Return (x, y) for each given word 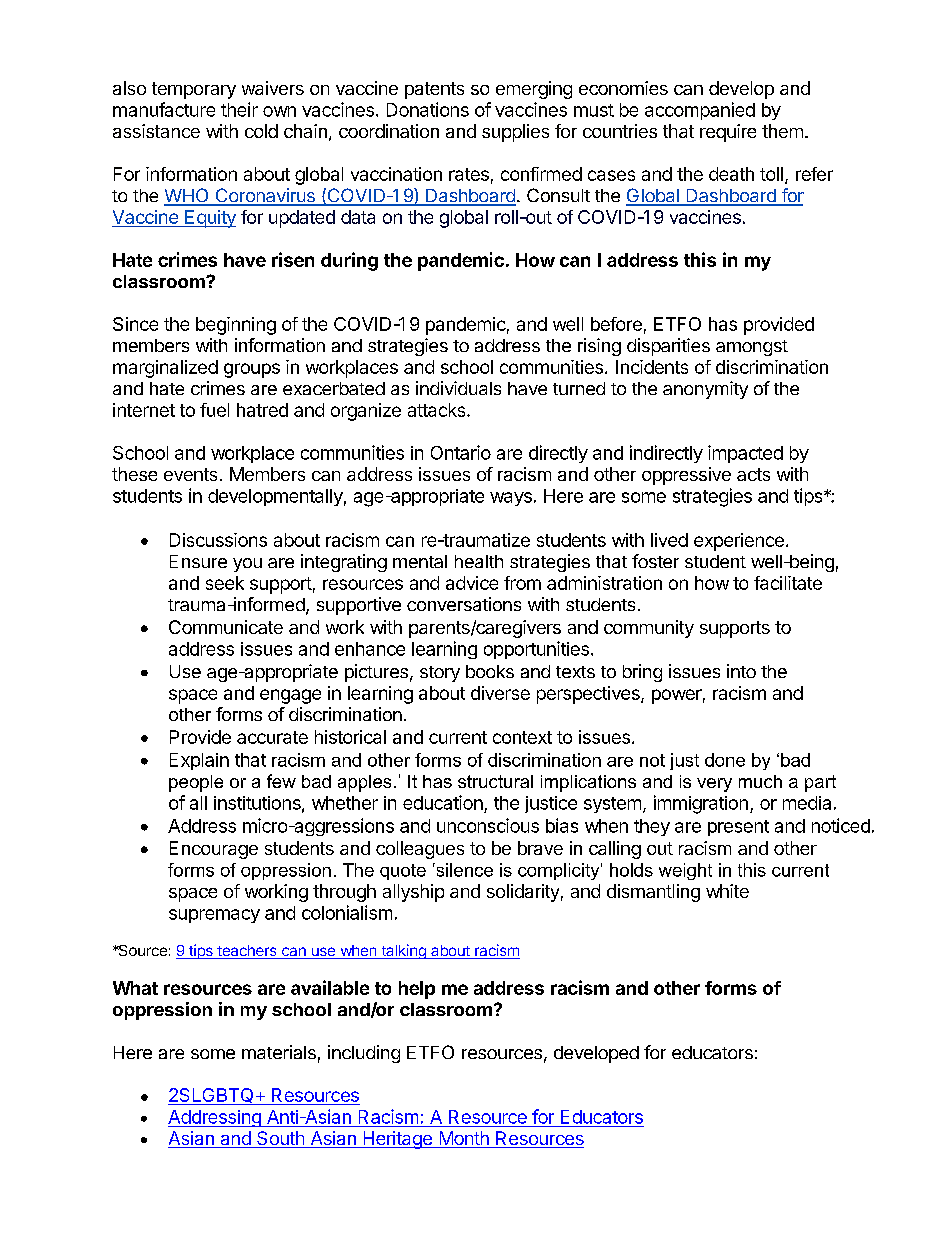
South (280, 1139)
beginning (236, 326)
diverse (500, 693)
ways (511, 499)
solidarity (523, 893)
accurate (272, 737)
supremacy (214, 916)
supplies (515, 133)
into (741, 671)
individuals (458, 388)
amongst (752, 348)
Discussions (218, 540)
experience (739, 542)
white (727, 891)
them (782, 131)
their (239, 109)
